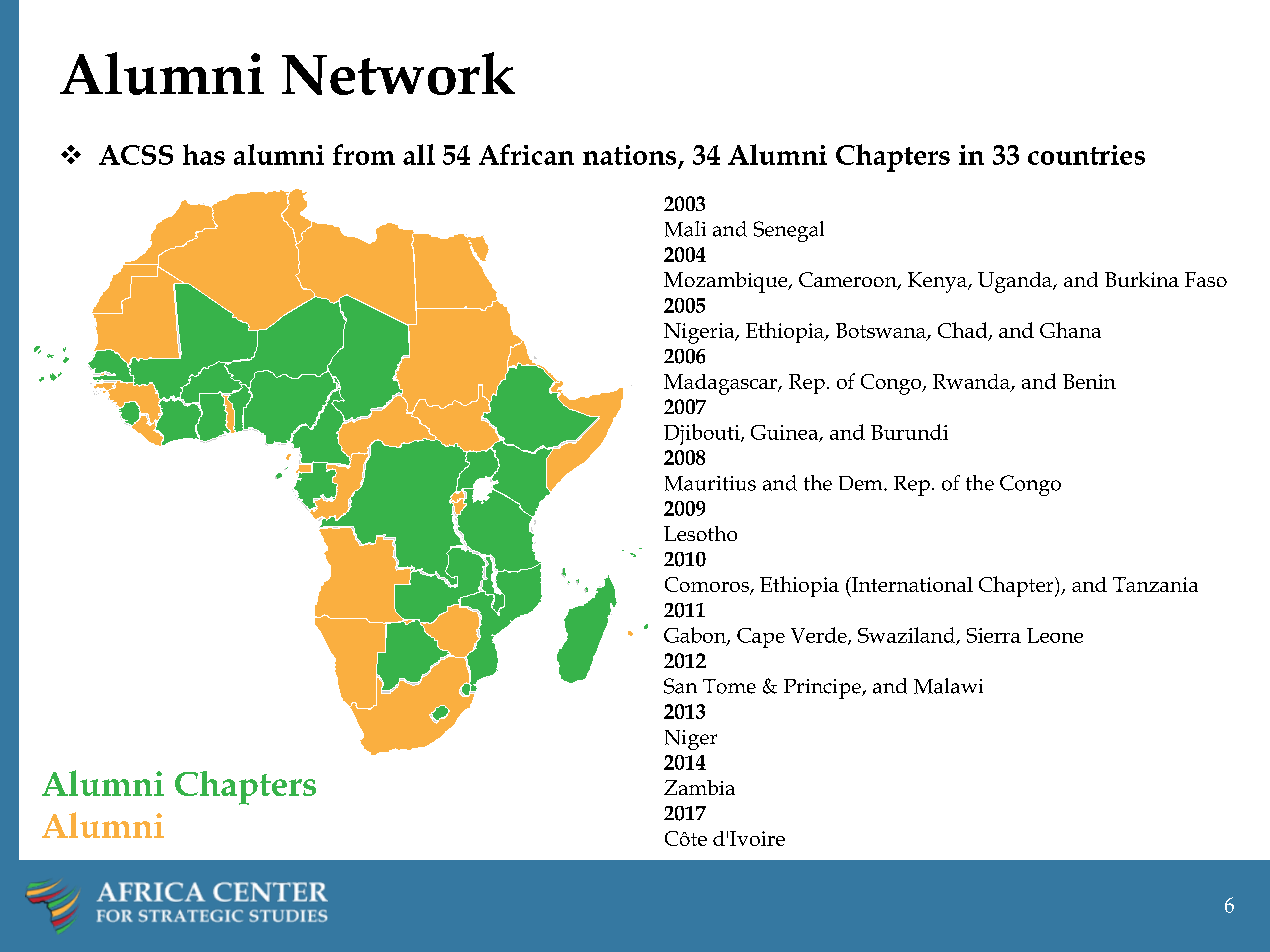  I want to click on Burkina, so click(1142, 279).
